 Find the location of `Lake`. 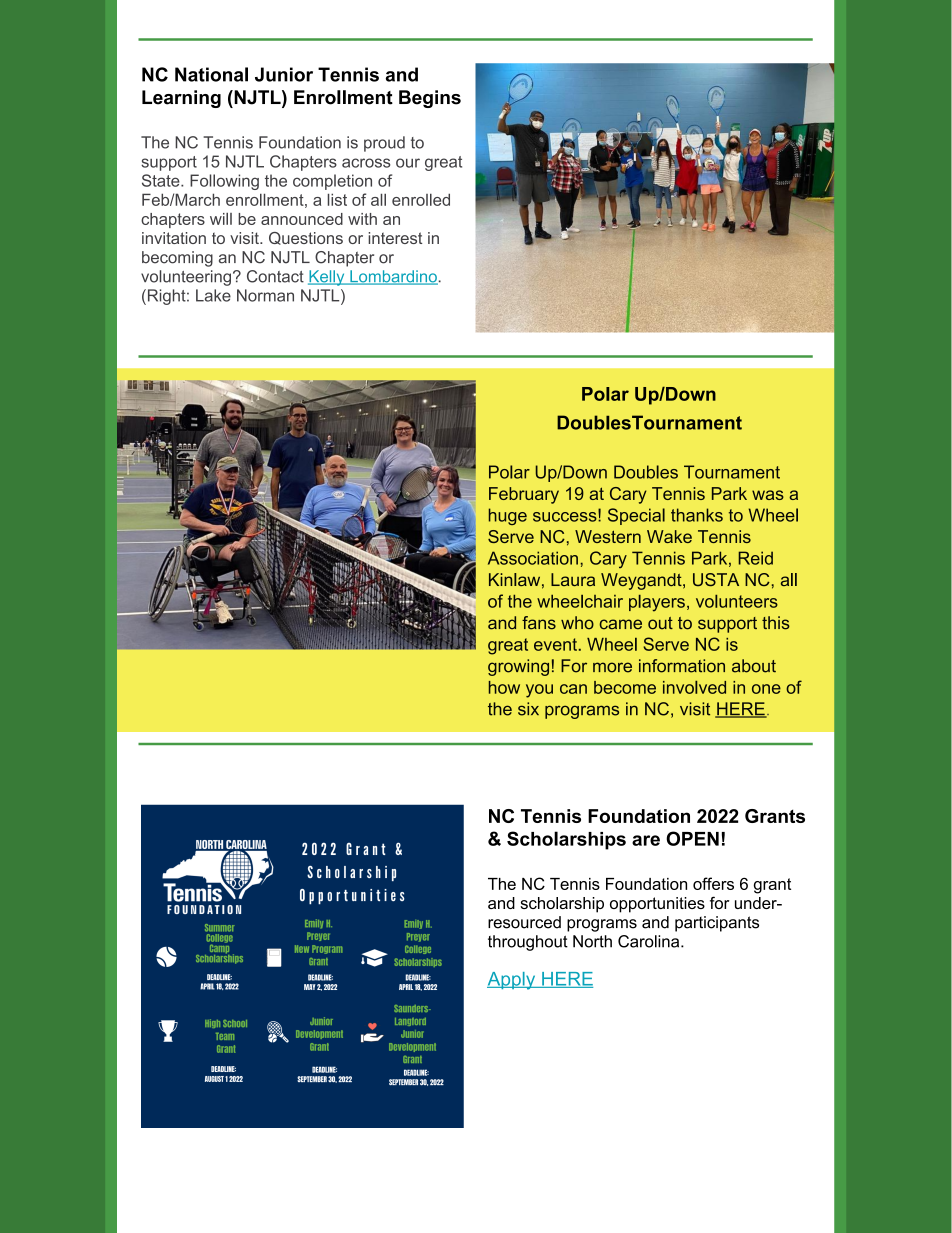

Lake is located at coordinates (213, 295).
